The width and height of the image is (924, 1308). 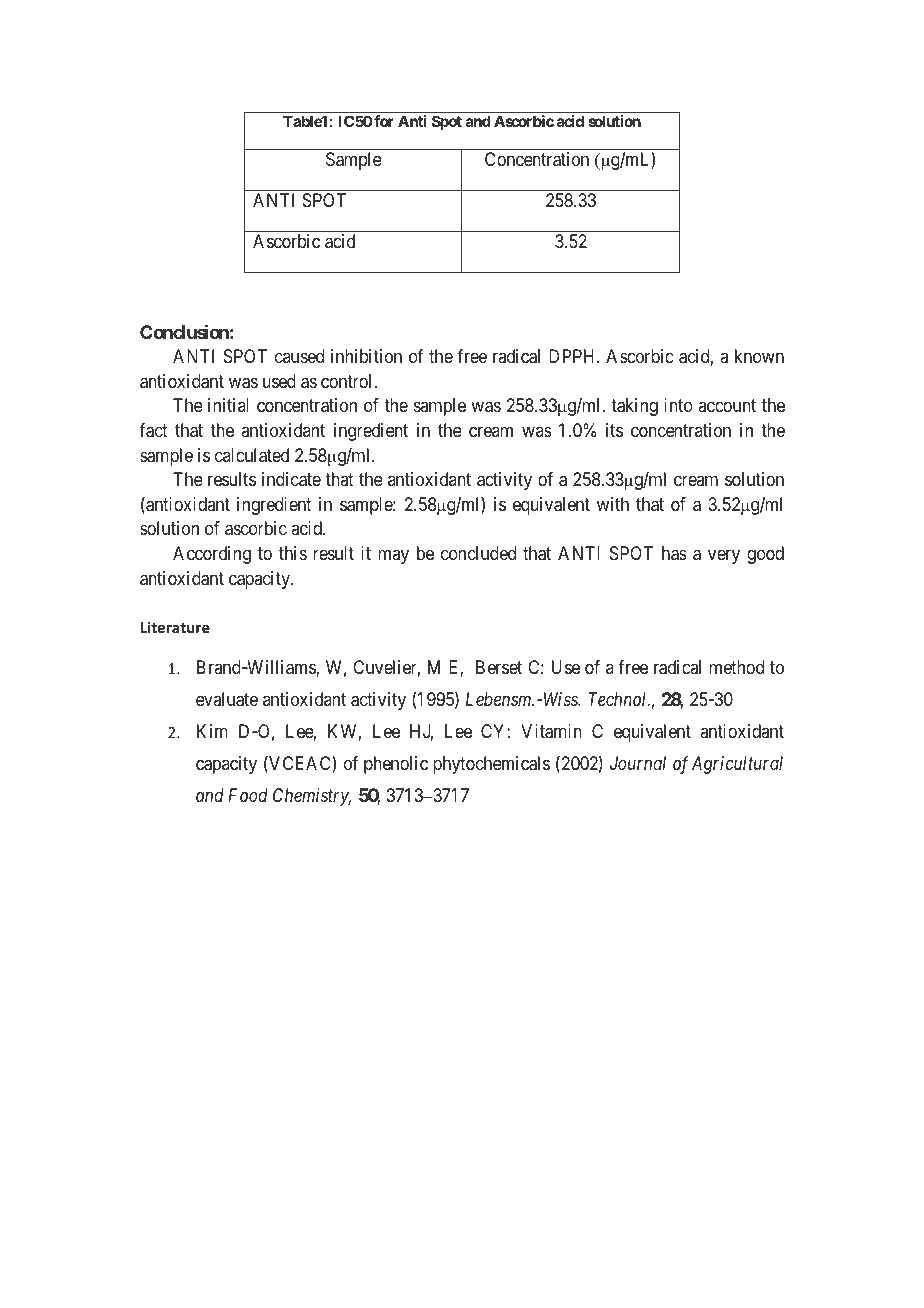 What do you see at coordinates (478, 553) in the image?
I see `concluded` at bounding box center [478, 553].
